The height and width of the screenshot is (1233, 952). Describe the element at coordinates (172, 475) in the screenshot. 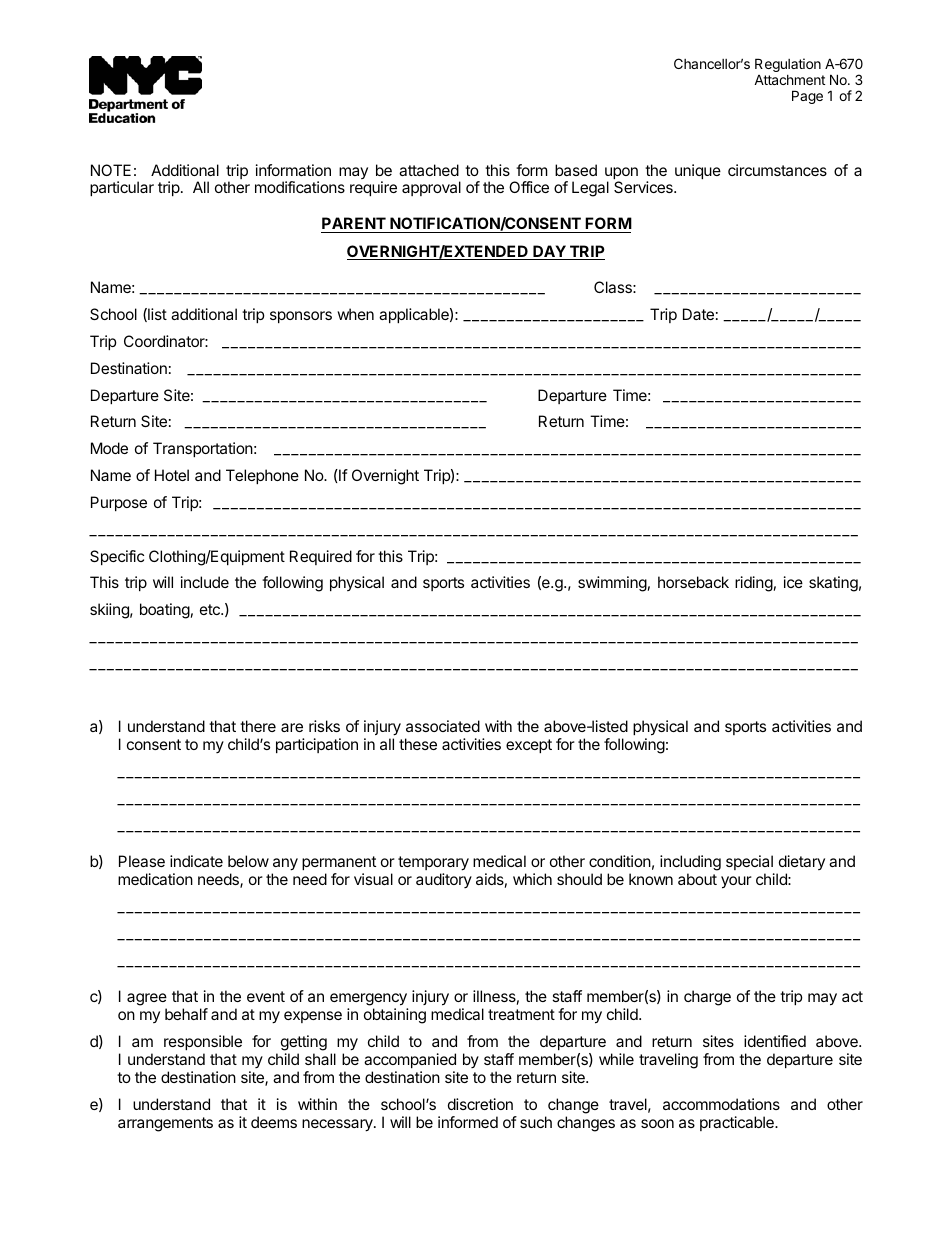

I see `Hotel` at that location.
